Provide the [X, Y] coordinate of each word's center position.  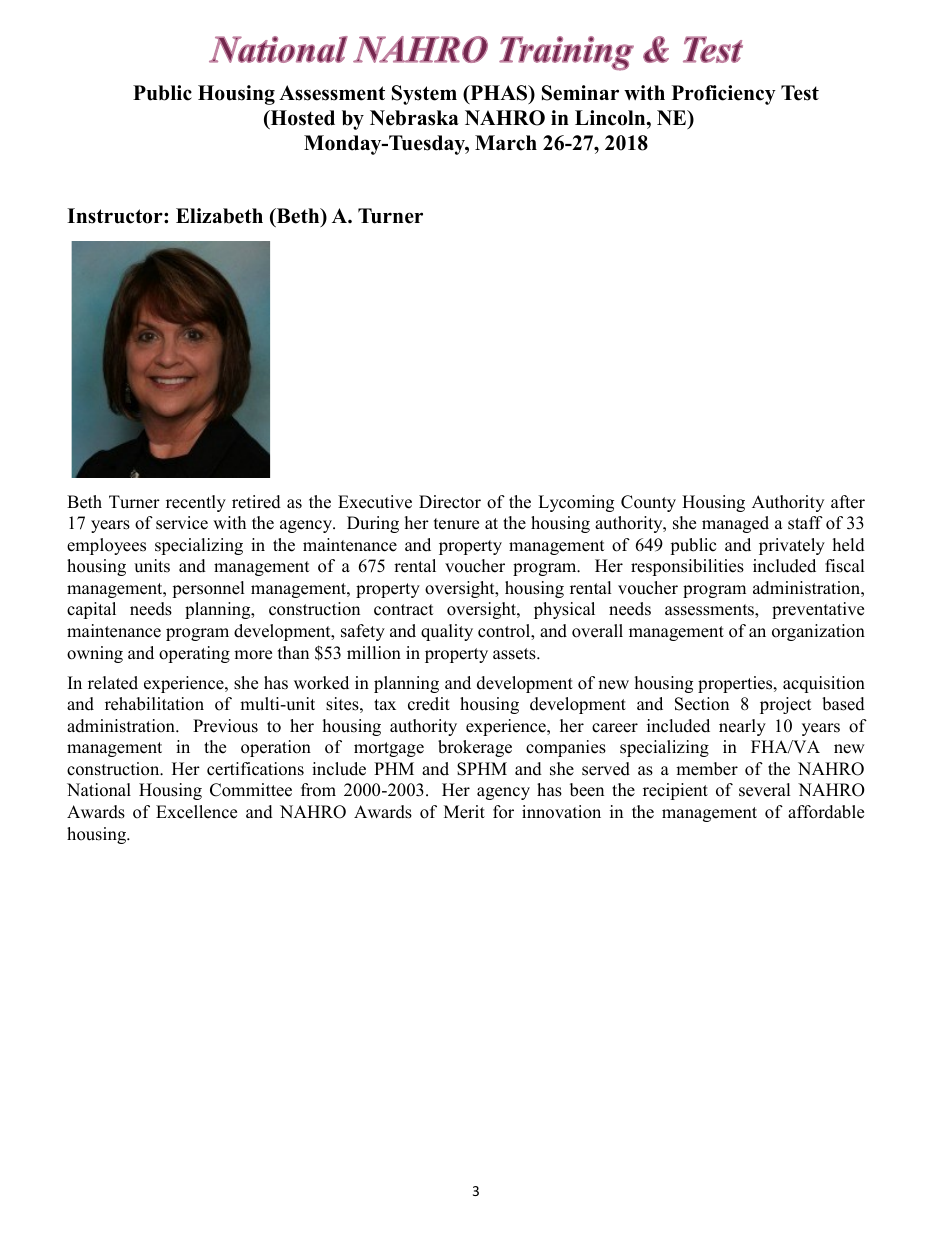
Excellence [196, 812]
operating [194, 654]
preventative [818, 610]
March [506, 143]
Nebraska [414, 118]
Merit [464, 812]
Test [800, 93]
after [848, 502]
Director [450, 502]
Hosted [301, 119]
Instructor [116, 216]
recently [196, 503]
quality [447, 632]
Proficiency [724, 95]
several [765, 790]
